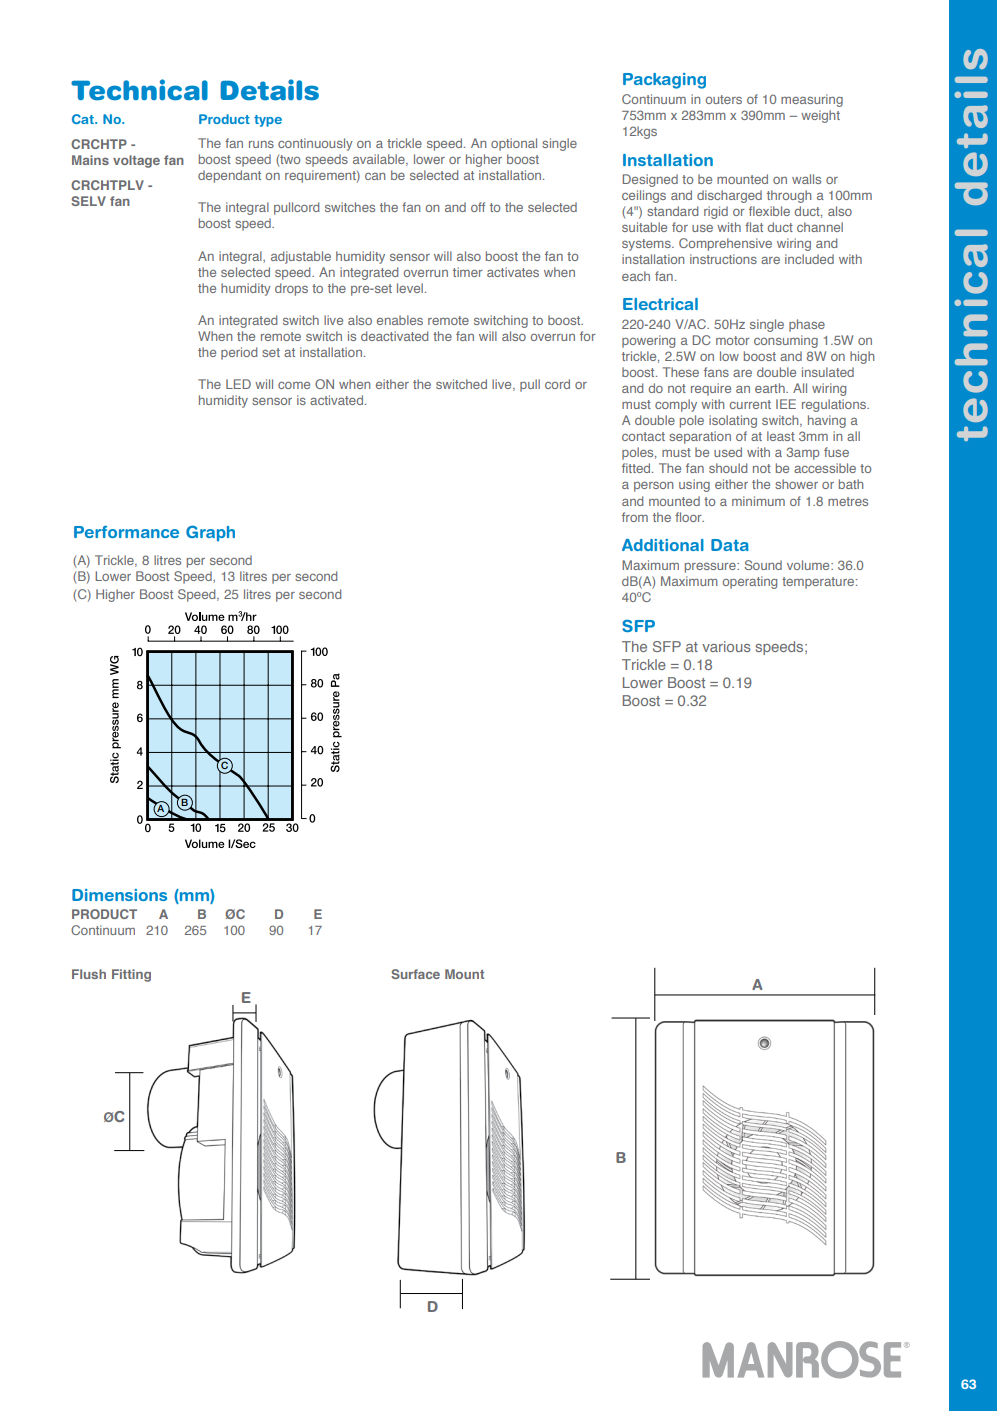 This document has width=997, height=1411. I want to click on period, so click(239, 353).
